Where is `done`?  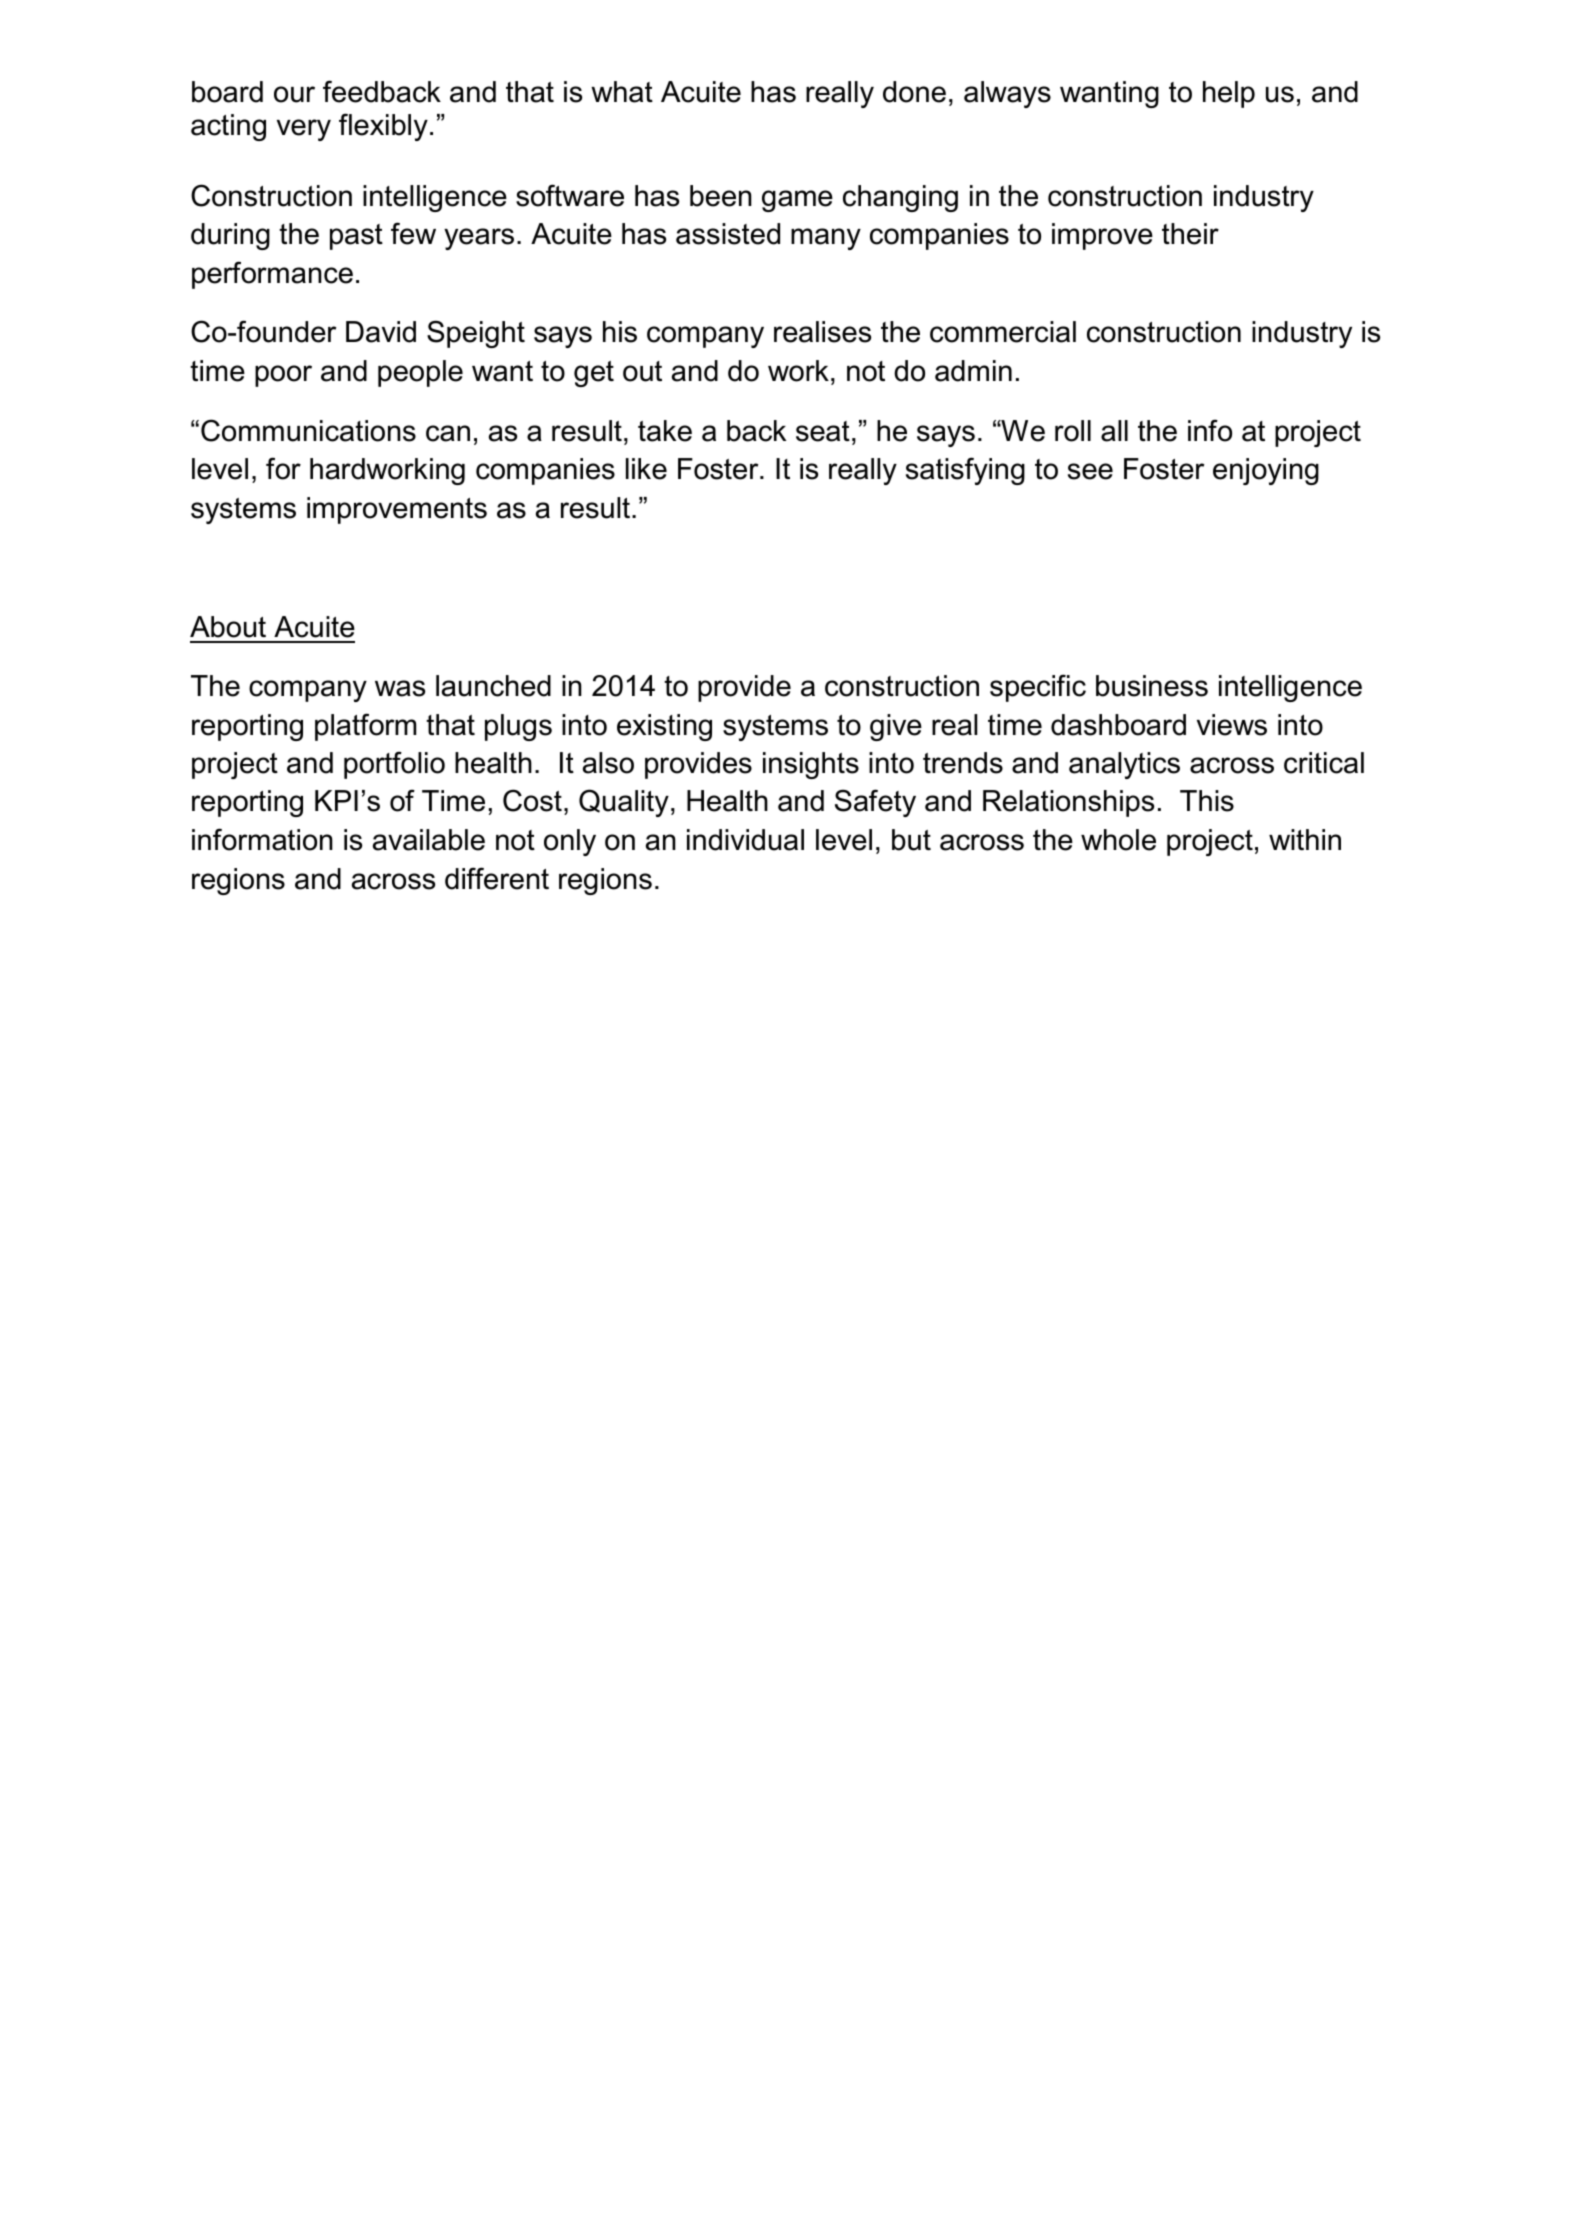 done is located at coordinates (914, 92).
